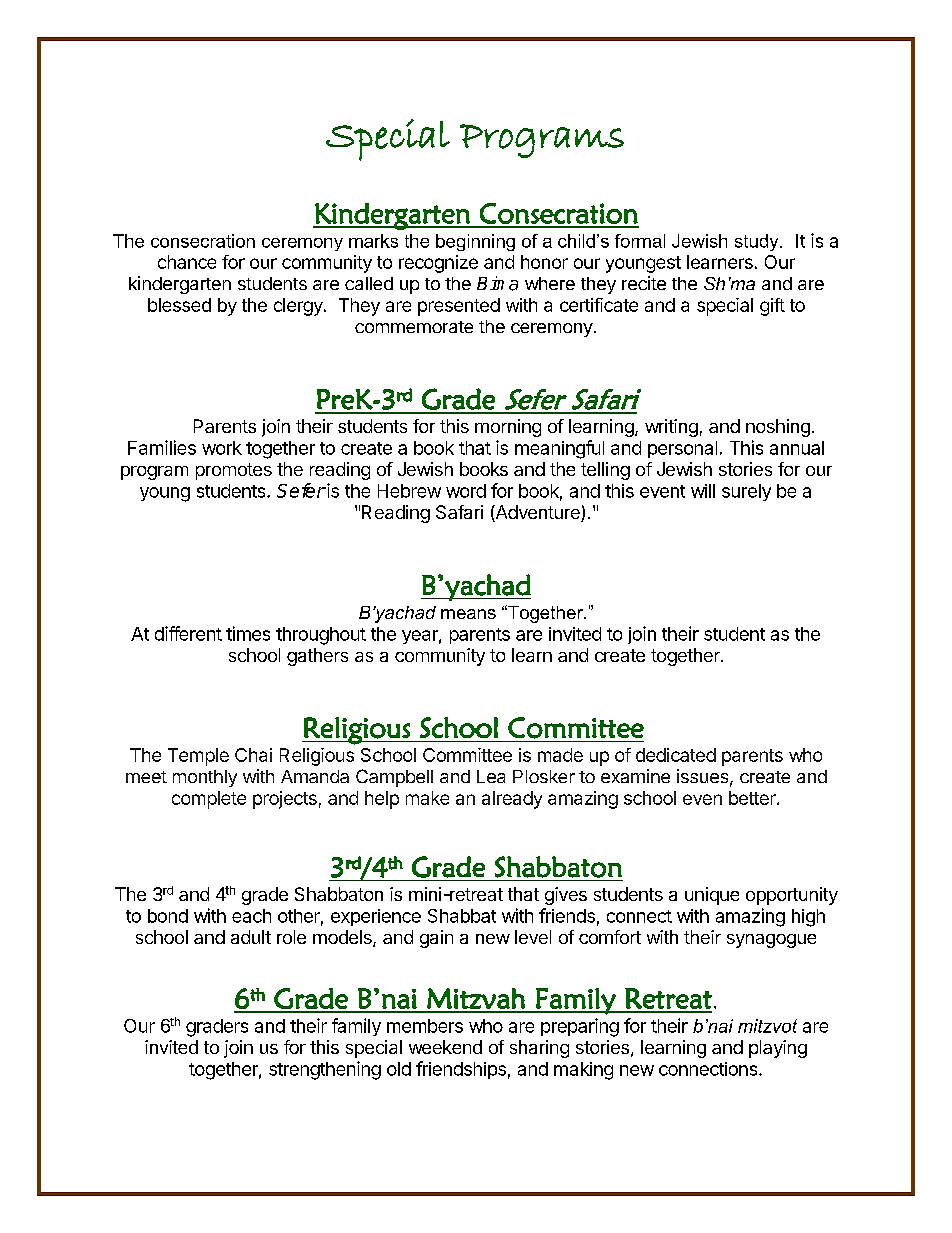 The height and width of the document is (1233, 952). What do you see at coordinates (187, 262) in the document?
I see `chance` at bounding box center [187, 262].
